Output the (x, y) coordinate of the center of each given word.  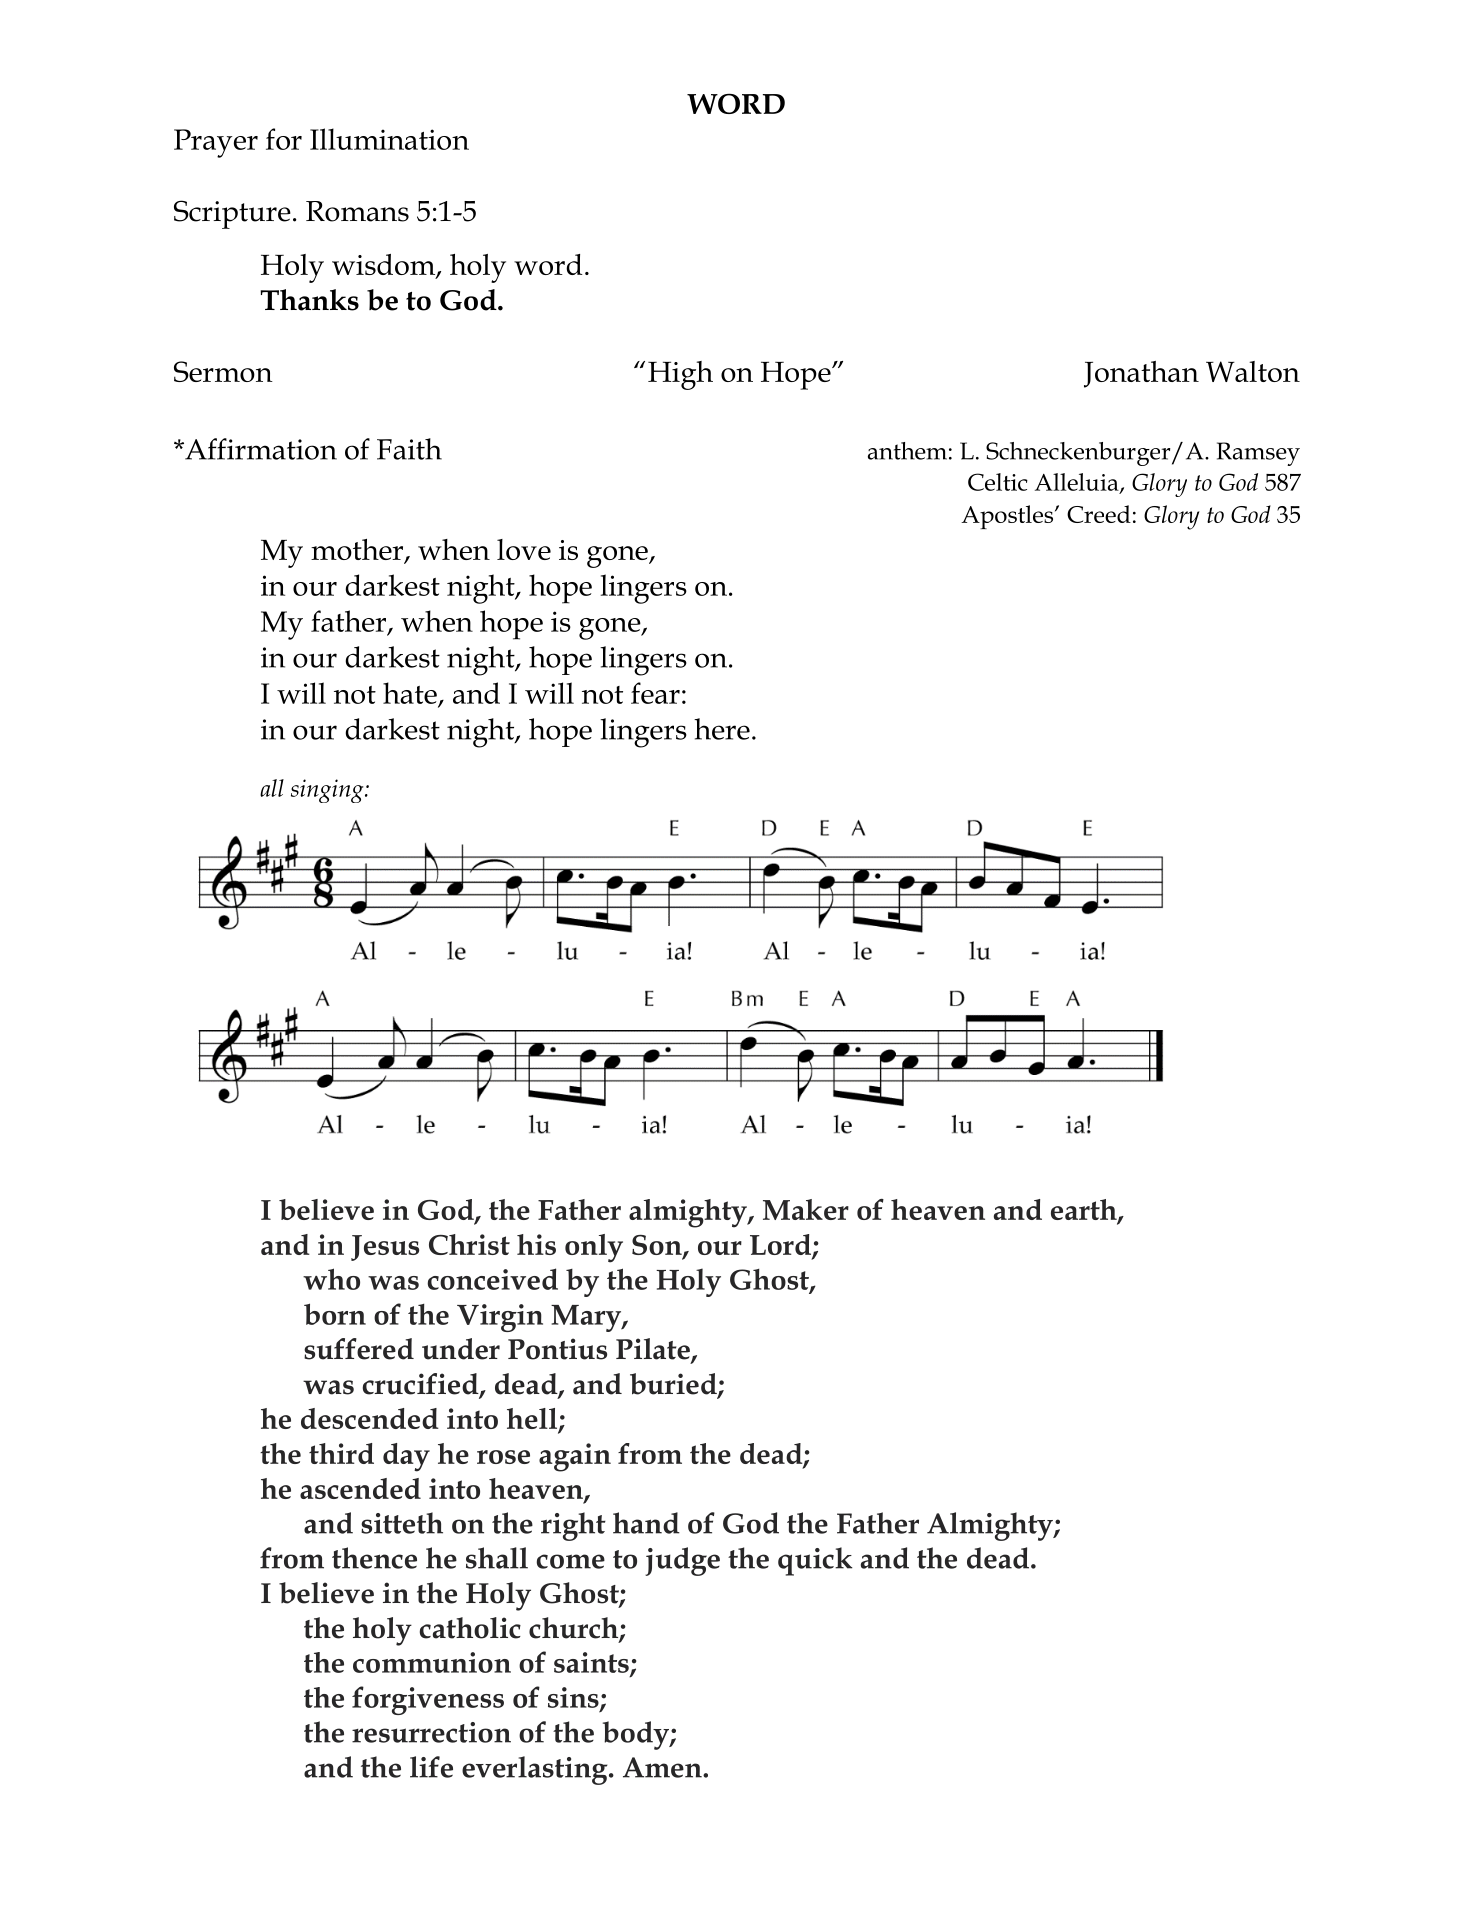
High (680, 375)
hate (411, 694)
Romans (357, 211)
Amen (663, 1767)
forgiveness (428, 1700)
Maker (806, 1209)
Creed (1099, 514)
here (722, 729)
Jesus (385, 1248)
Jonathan (1141, 374)
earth (1085, 1211)
